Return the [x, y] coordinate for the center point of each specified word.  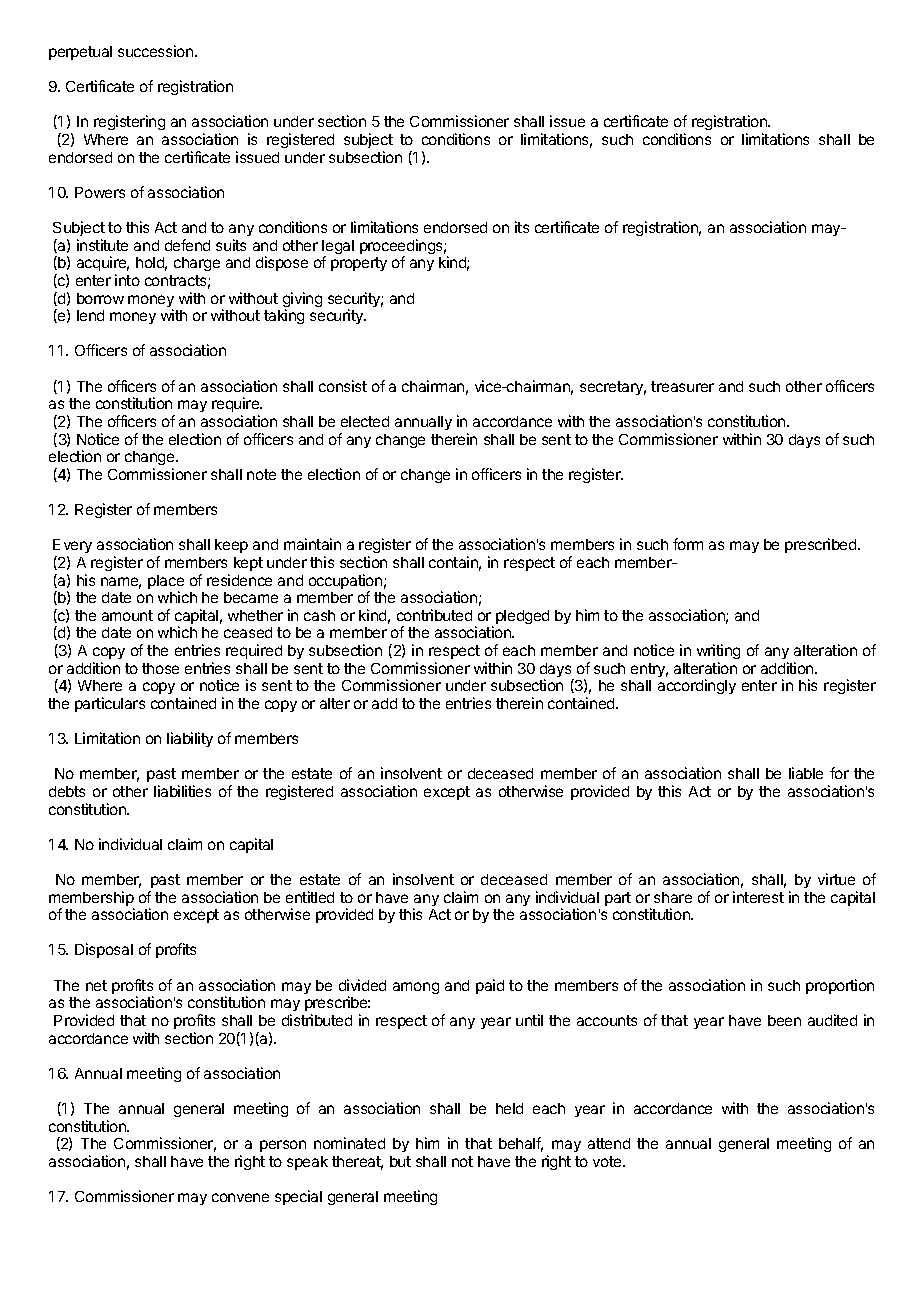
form [688, 544]
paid [490, 986]
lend [90, 315]
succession [157, 51]
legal [338, 248]
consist [343, 386]
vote [608, 1161]
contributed [434, 615]
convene [240, 1197]
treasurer [682, 386]
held [509, 1108]
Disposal [104, 950]
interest [758, 897]
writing [718, 651]
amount [127, 615]
